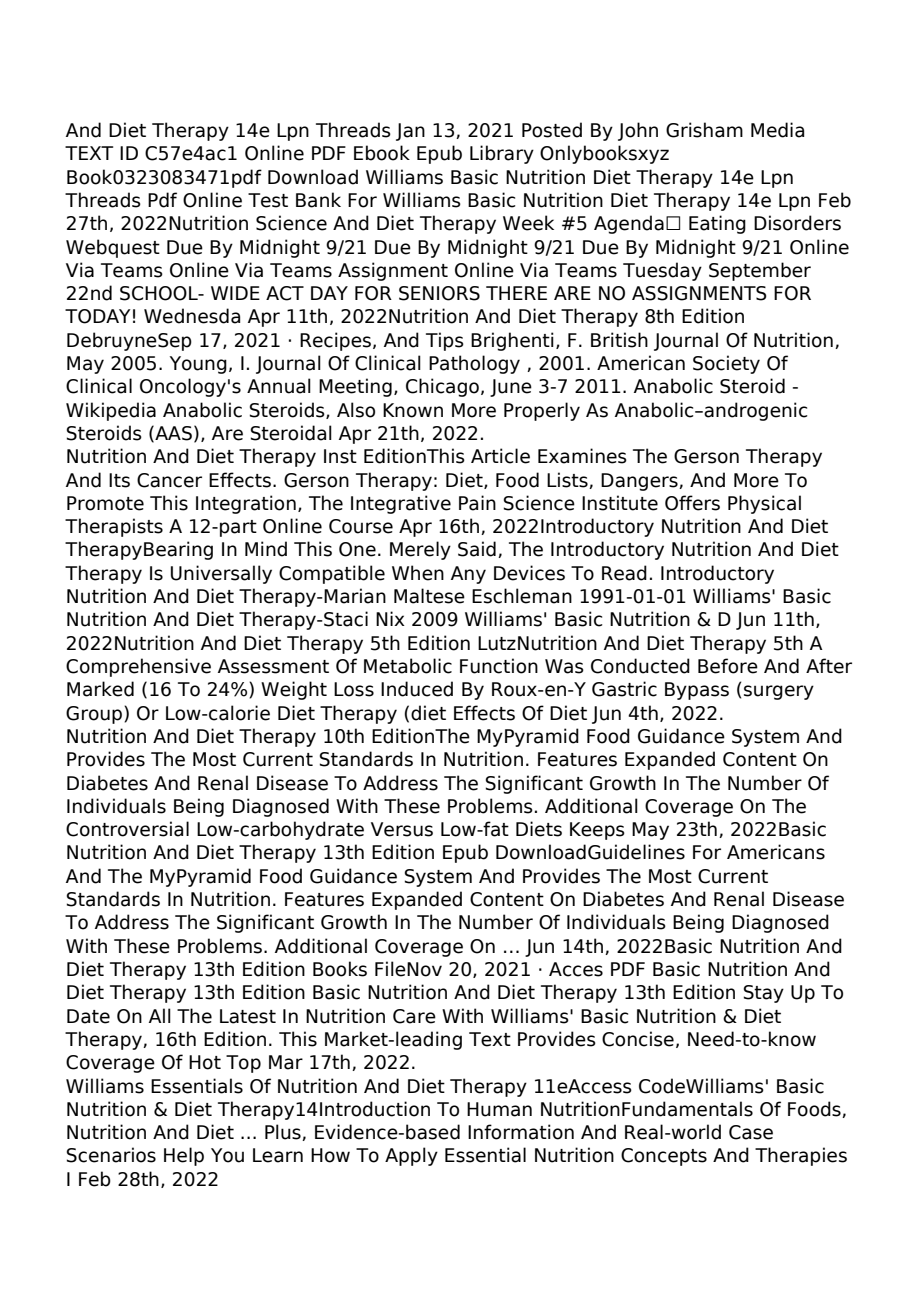 The height and width of the document is (1308, 924). What do you see at coordinates (502, 154) in the document?
I see `Library` at bounding box center [502, 154].
